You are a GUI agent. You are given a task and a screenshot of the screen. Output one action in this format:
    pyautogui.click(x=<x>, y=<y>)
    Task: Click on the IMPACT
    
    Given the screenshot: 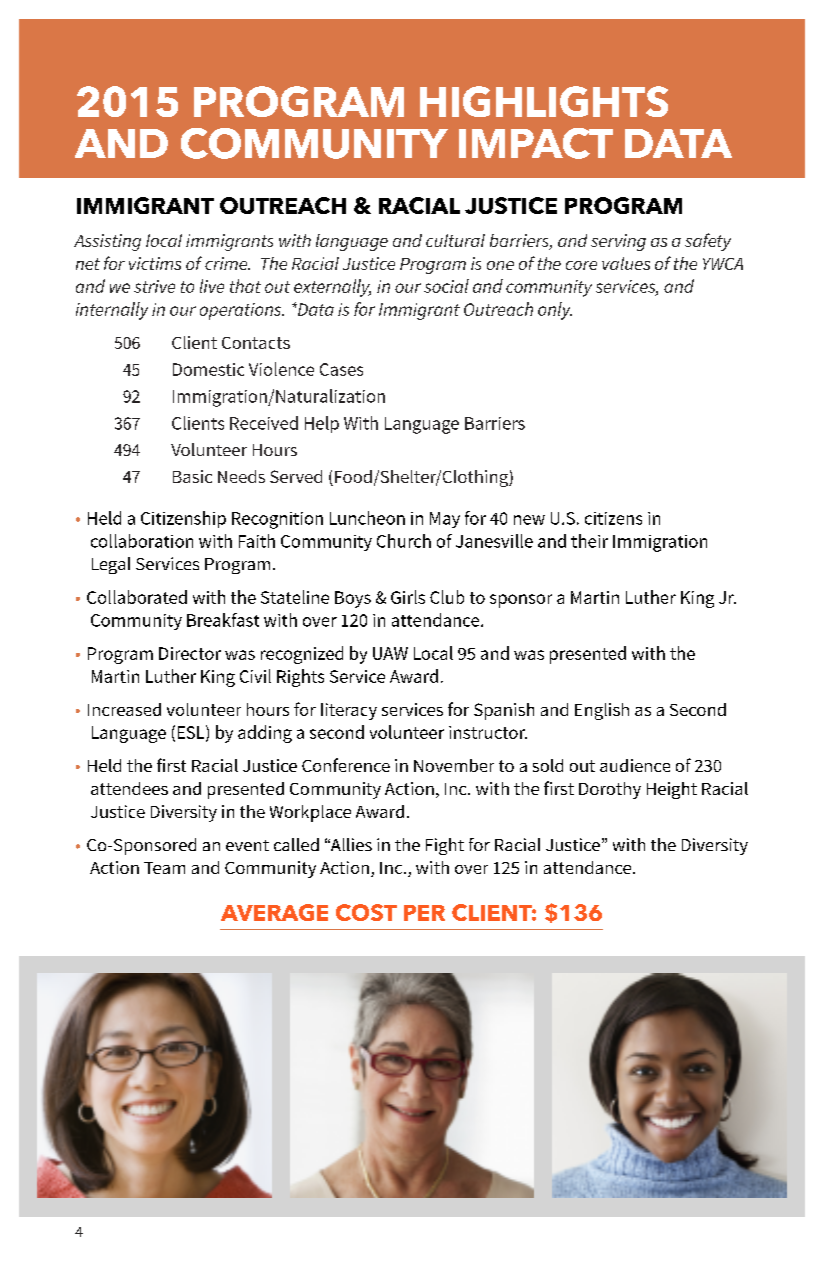 What is the action you would take?
    pyautogui.click(x=536, y=143)
